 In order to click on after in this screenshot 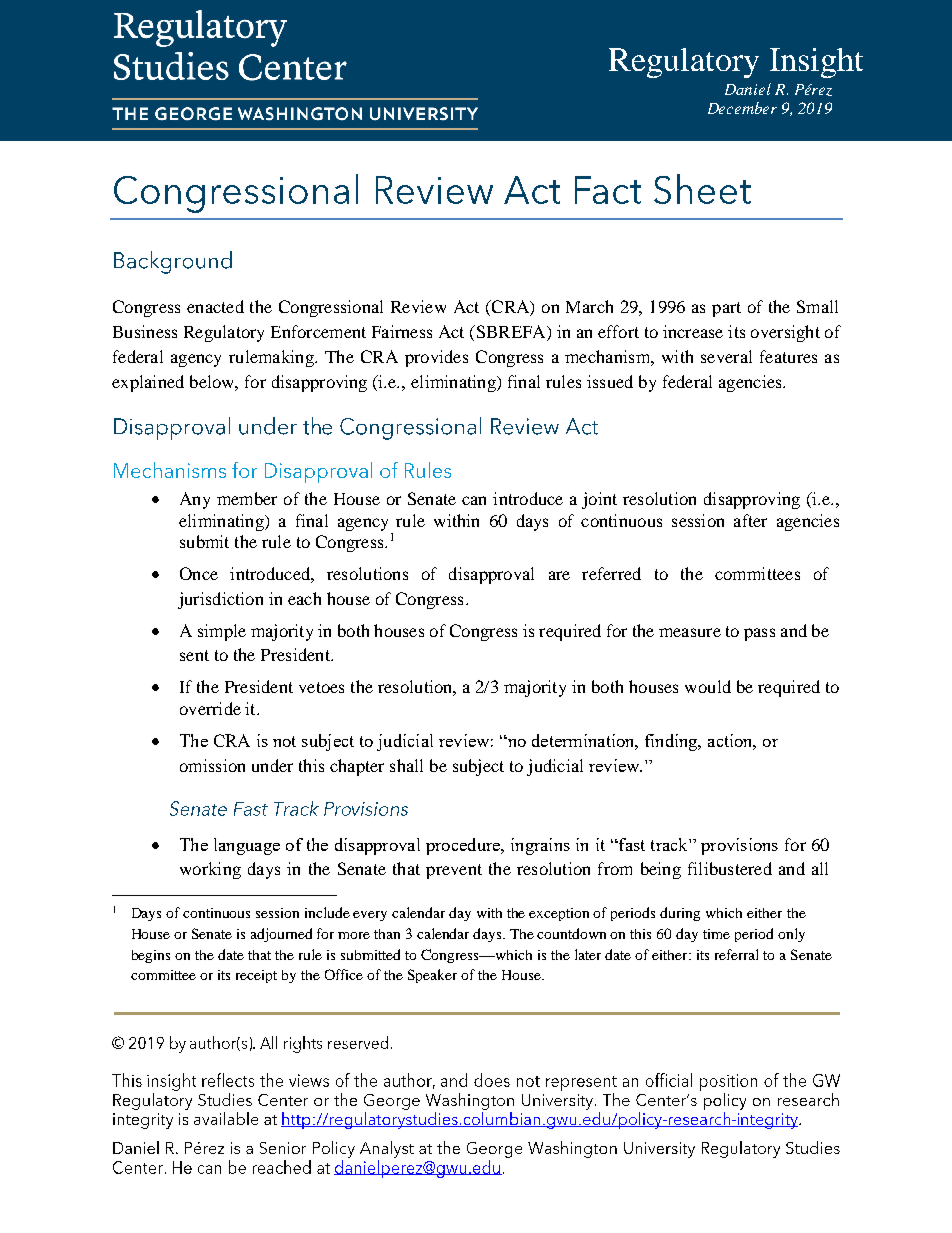, I will do `click(750, 520)`.
